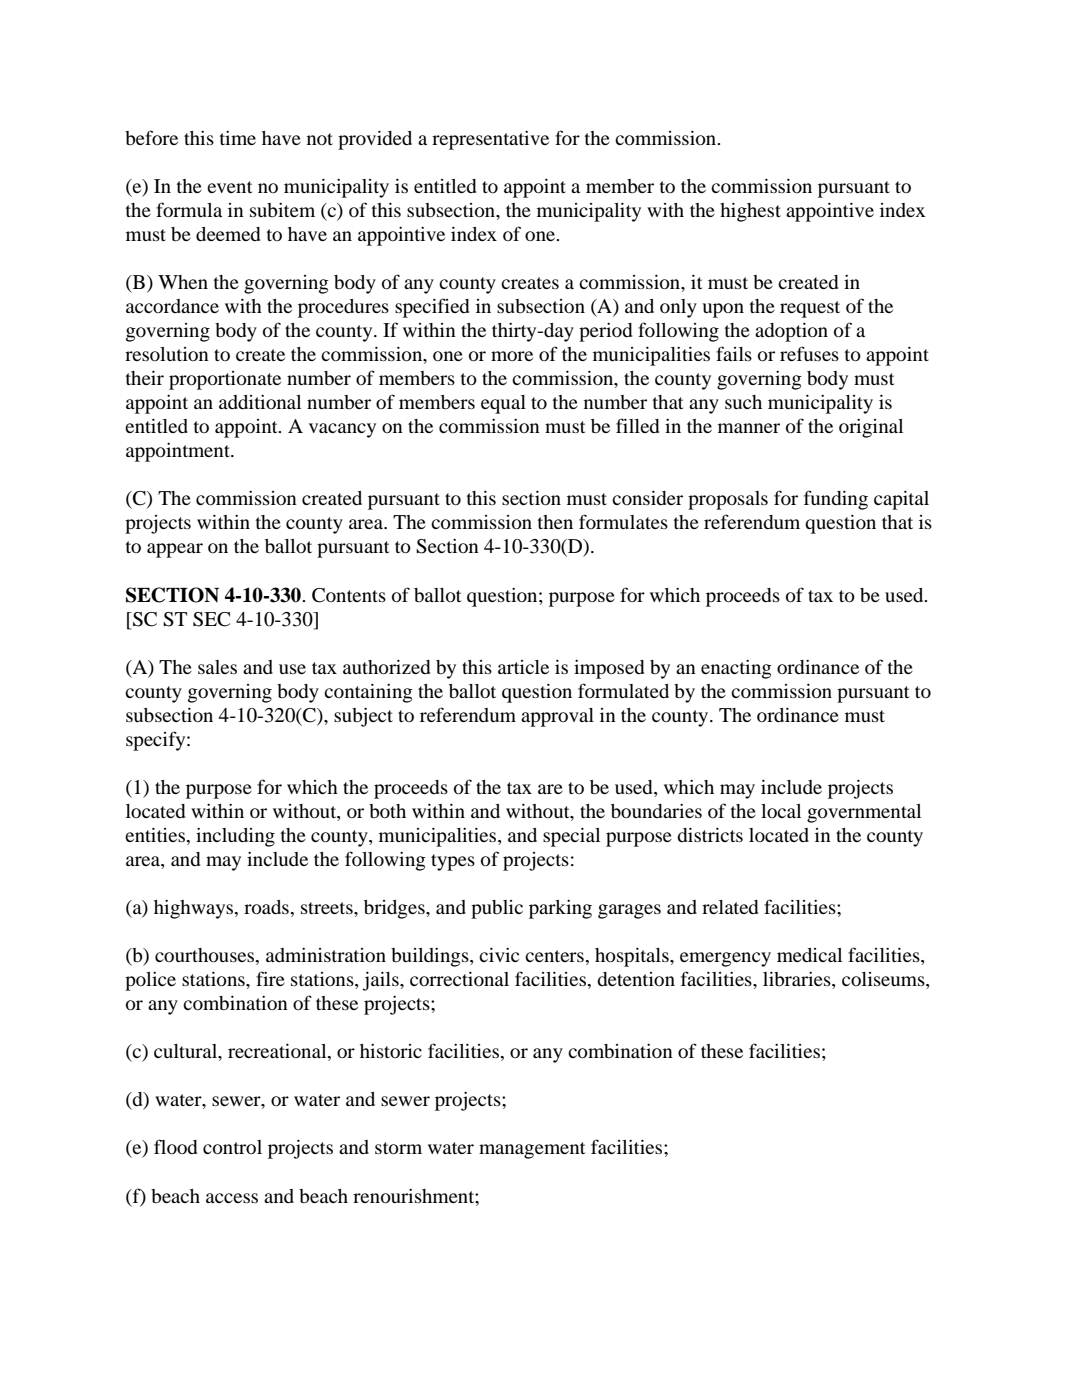  What do you see at coordinates (750, 212) in the screenshot?
I see `highest` at bounding box center [750, 212].
